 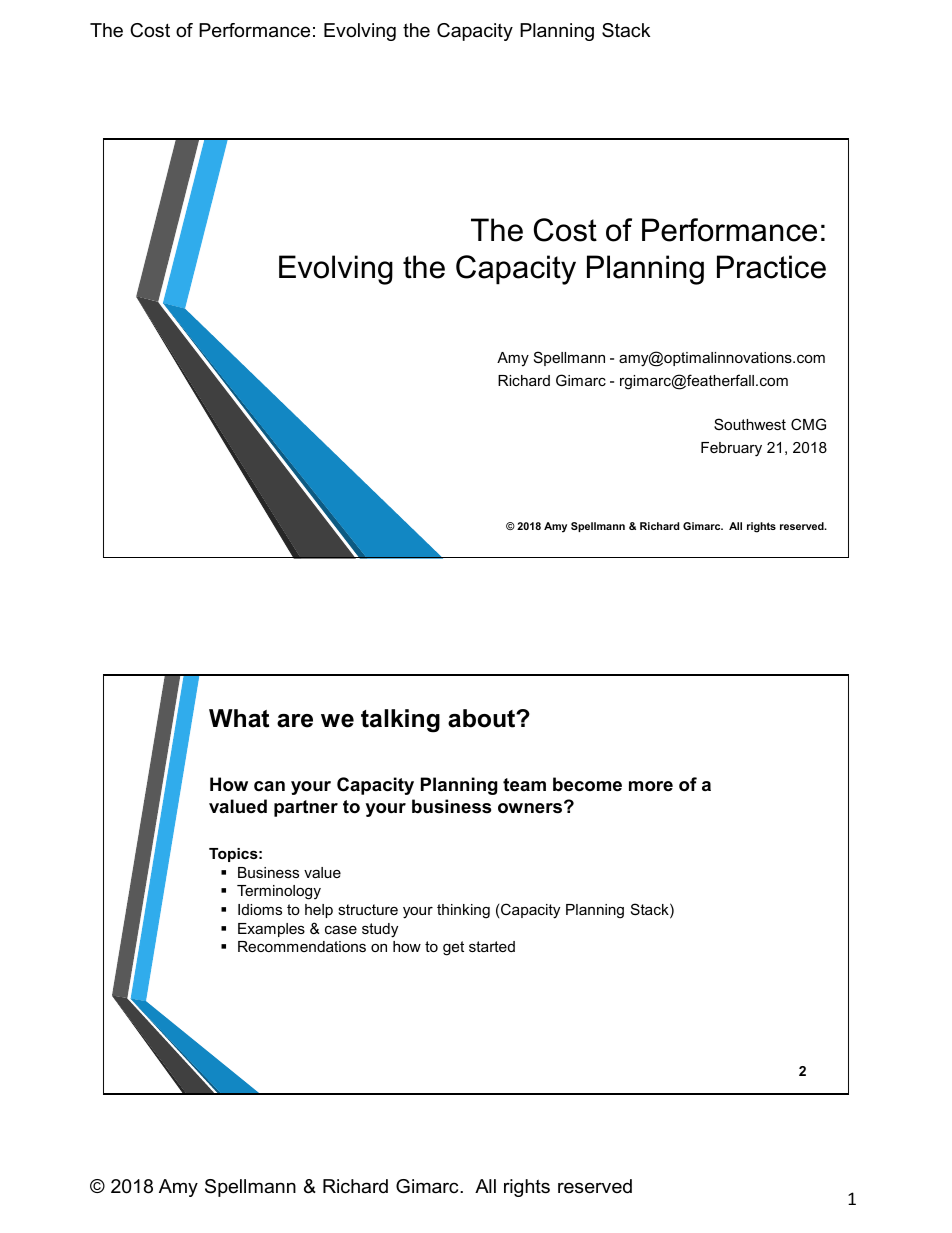 I want to click on Recommendations, so click(x=302, y=946).
